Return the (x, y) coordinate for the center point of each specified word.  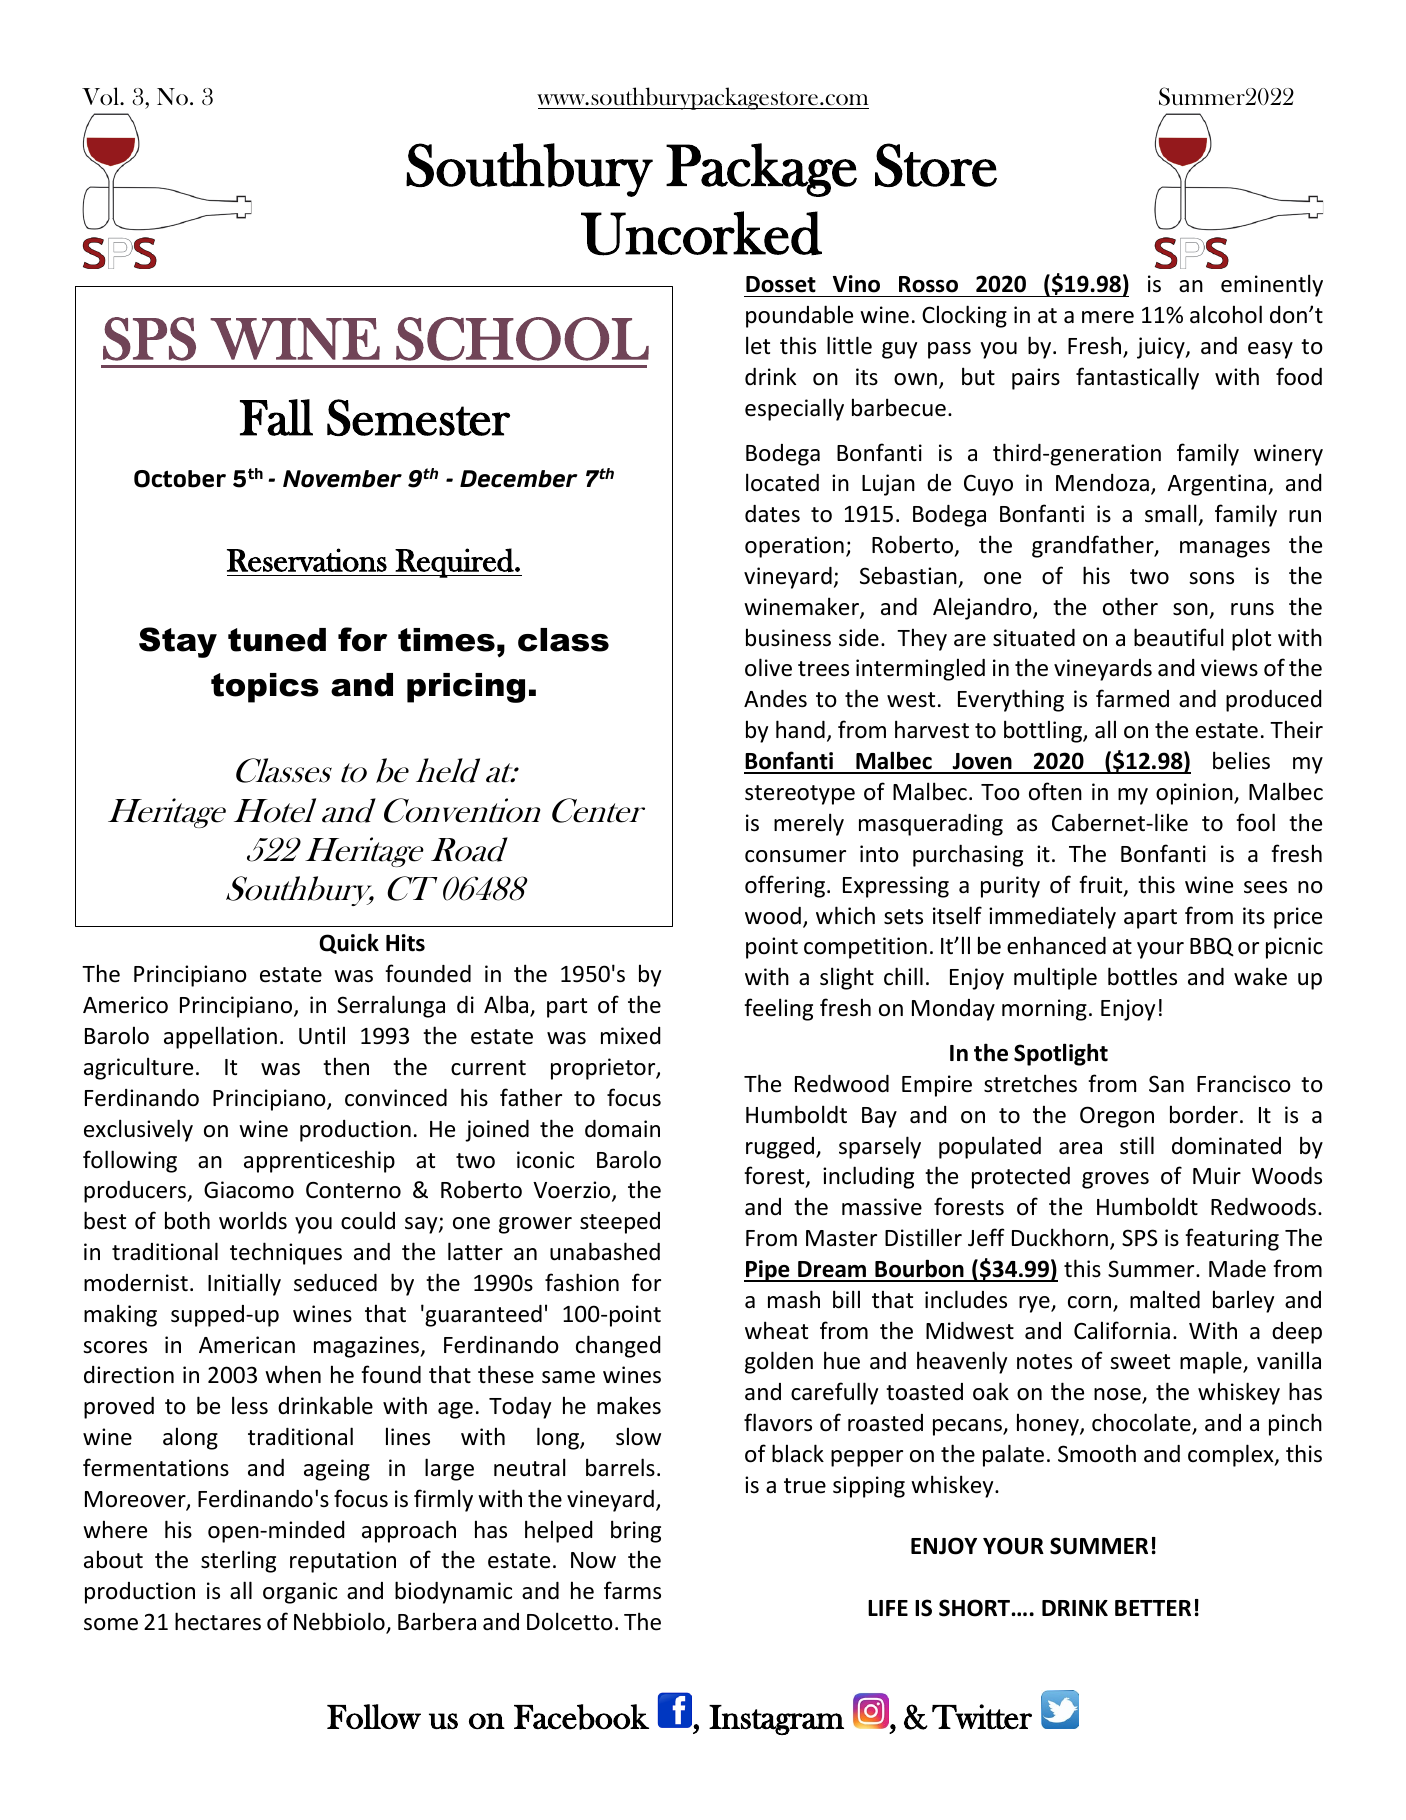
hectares (218, 1621)
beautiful (1178, 637)
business (788, 637)
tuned (277, 640)
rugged (781, 1148)
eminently (1272, 285)
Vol (101, 96)
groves (1115, 1180)
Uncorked (701, 233)
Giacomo (249, 1190)
